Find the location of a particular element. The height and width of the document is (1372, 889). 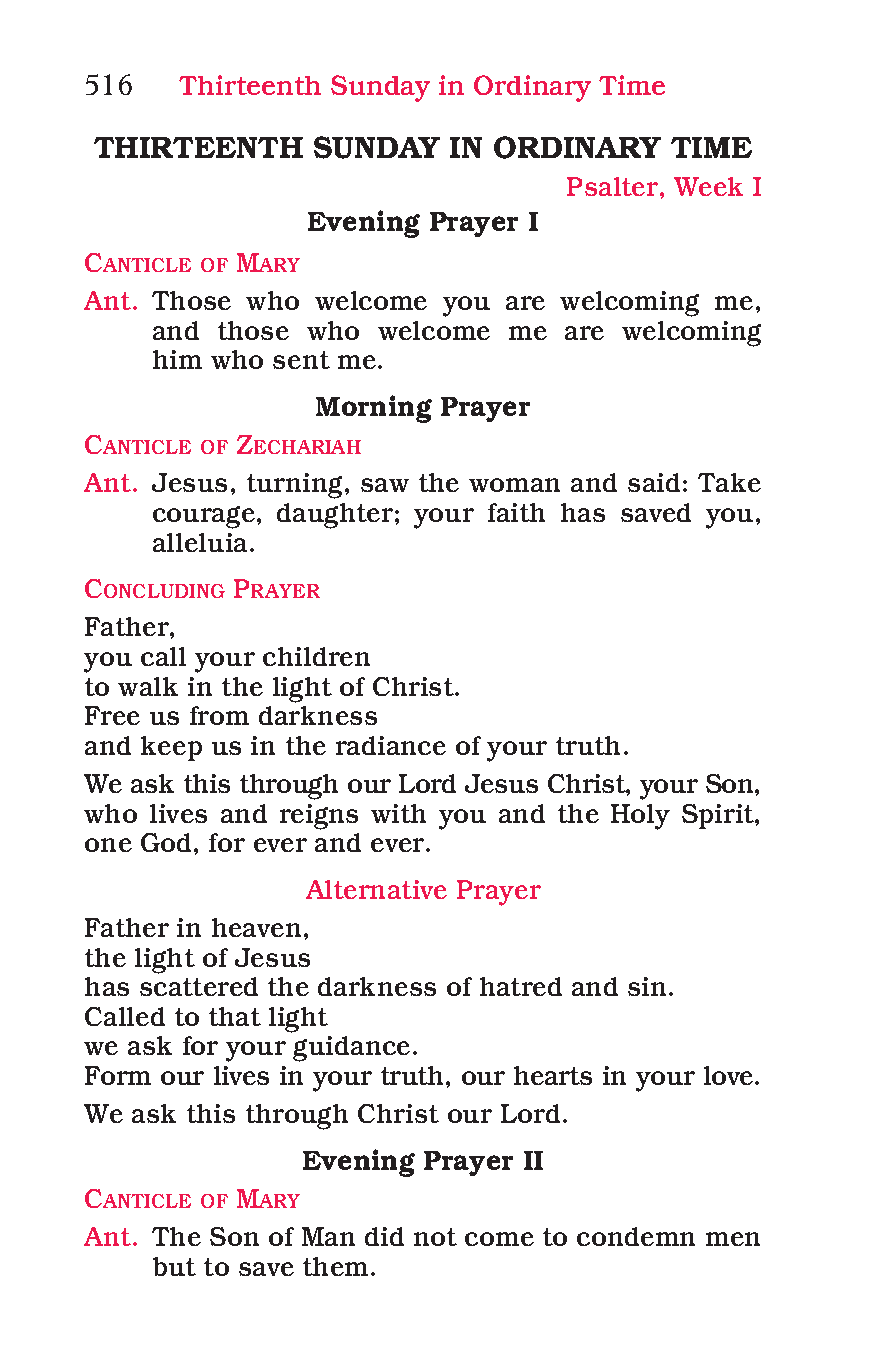

condemn is located at coordinates (636, 1236).
